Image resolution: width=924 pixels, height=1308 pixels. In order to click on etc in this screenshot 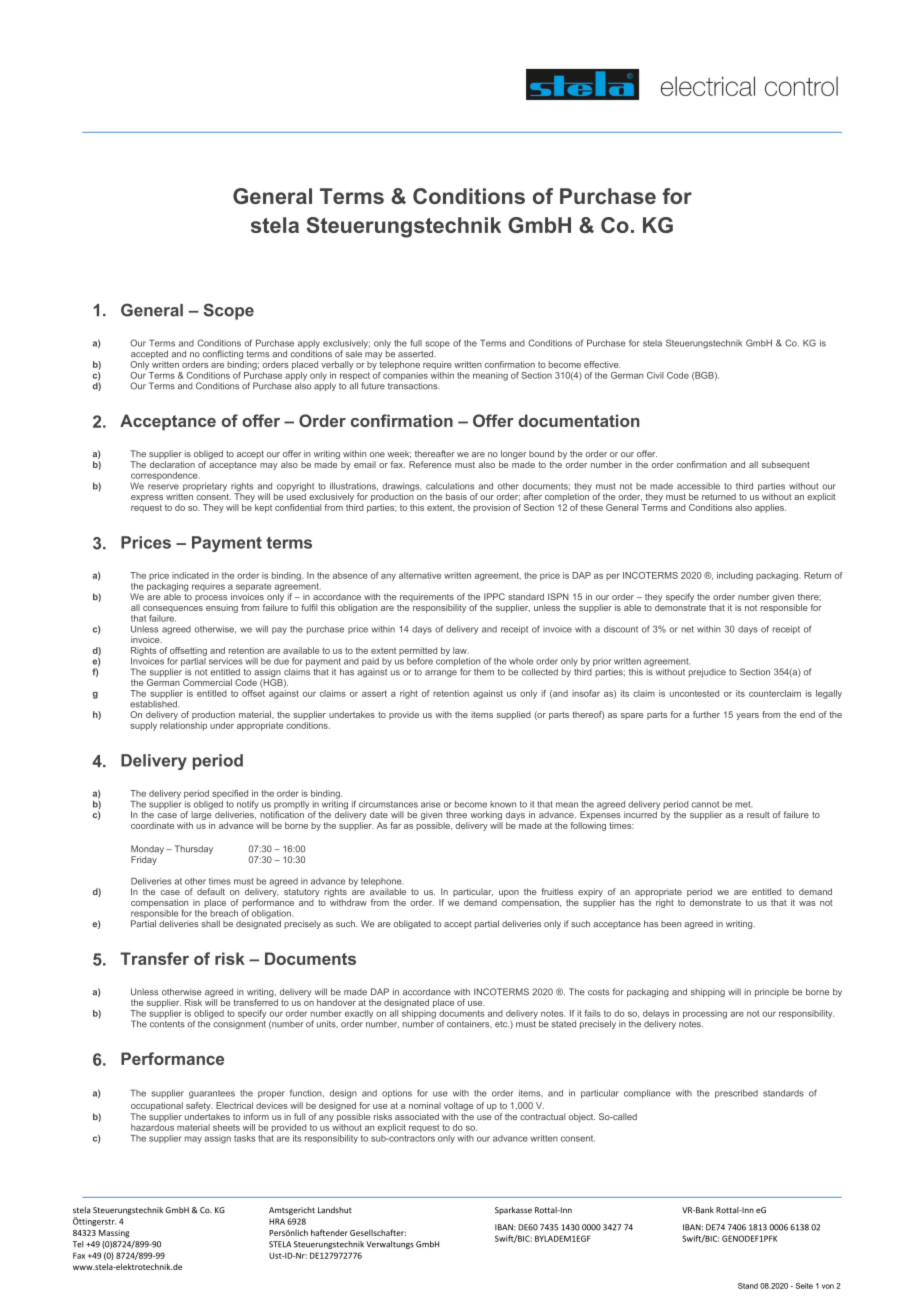, I will do `click(502, 1024)`.
